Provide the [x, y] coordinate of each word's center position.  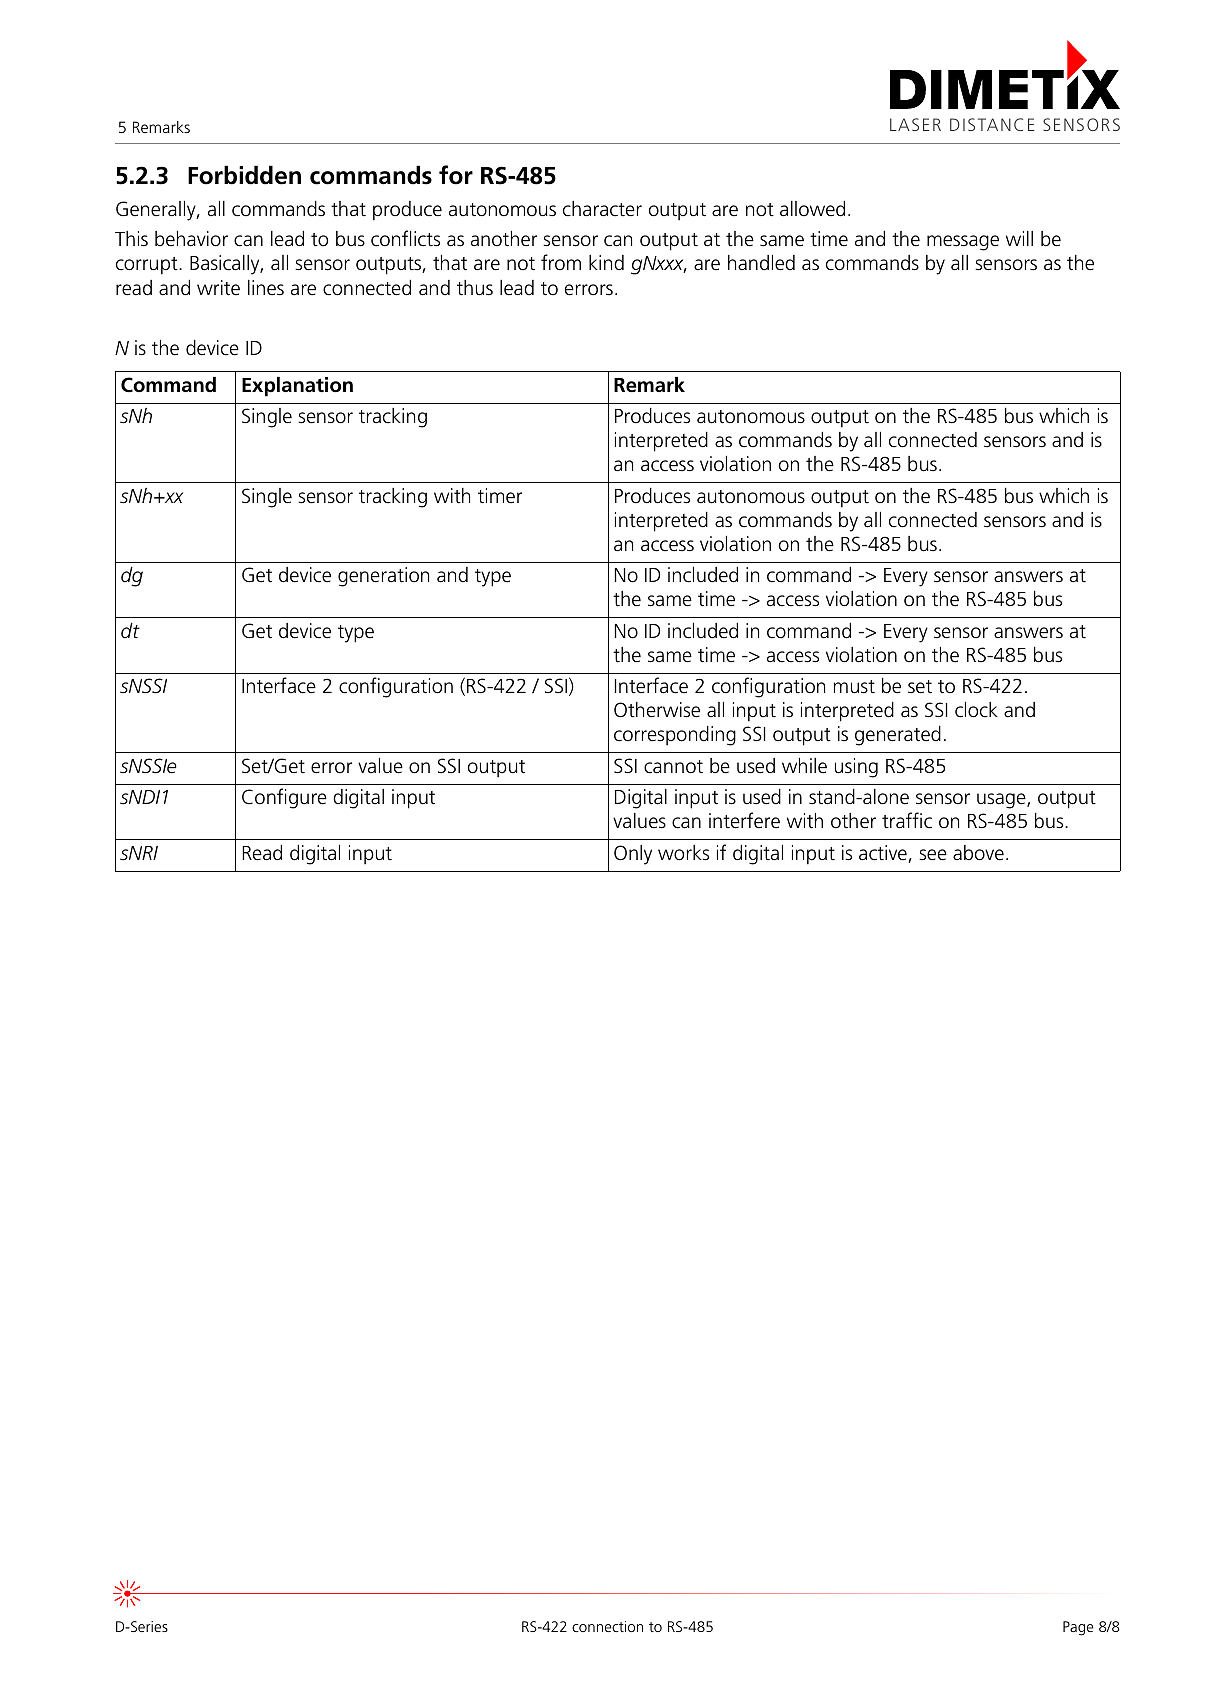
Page [1078, 1628]
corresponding [675, 736]
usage [1002, 801]
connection [607, 1626]
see [933, 855]
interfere [744, 820]
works [683, 853]
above [978, 853]
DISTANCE [992, 124]
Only [633, 855]
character [602, 209]
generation [383, 577]
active [884, 854]
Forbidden [244, 175]
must [854, 687]
